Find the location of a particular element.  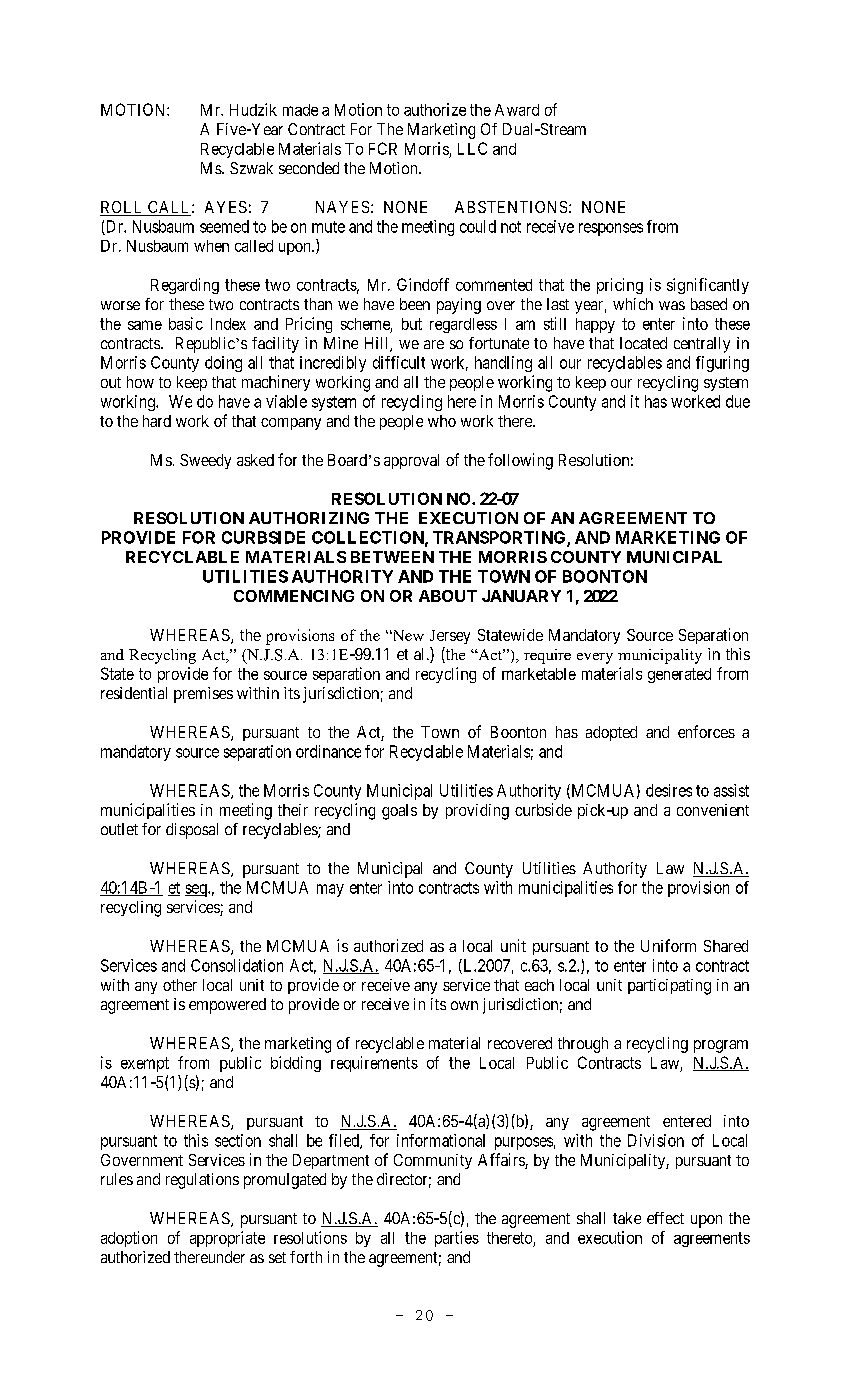

seemed is located at coordinates (224, 226).
